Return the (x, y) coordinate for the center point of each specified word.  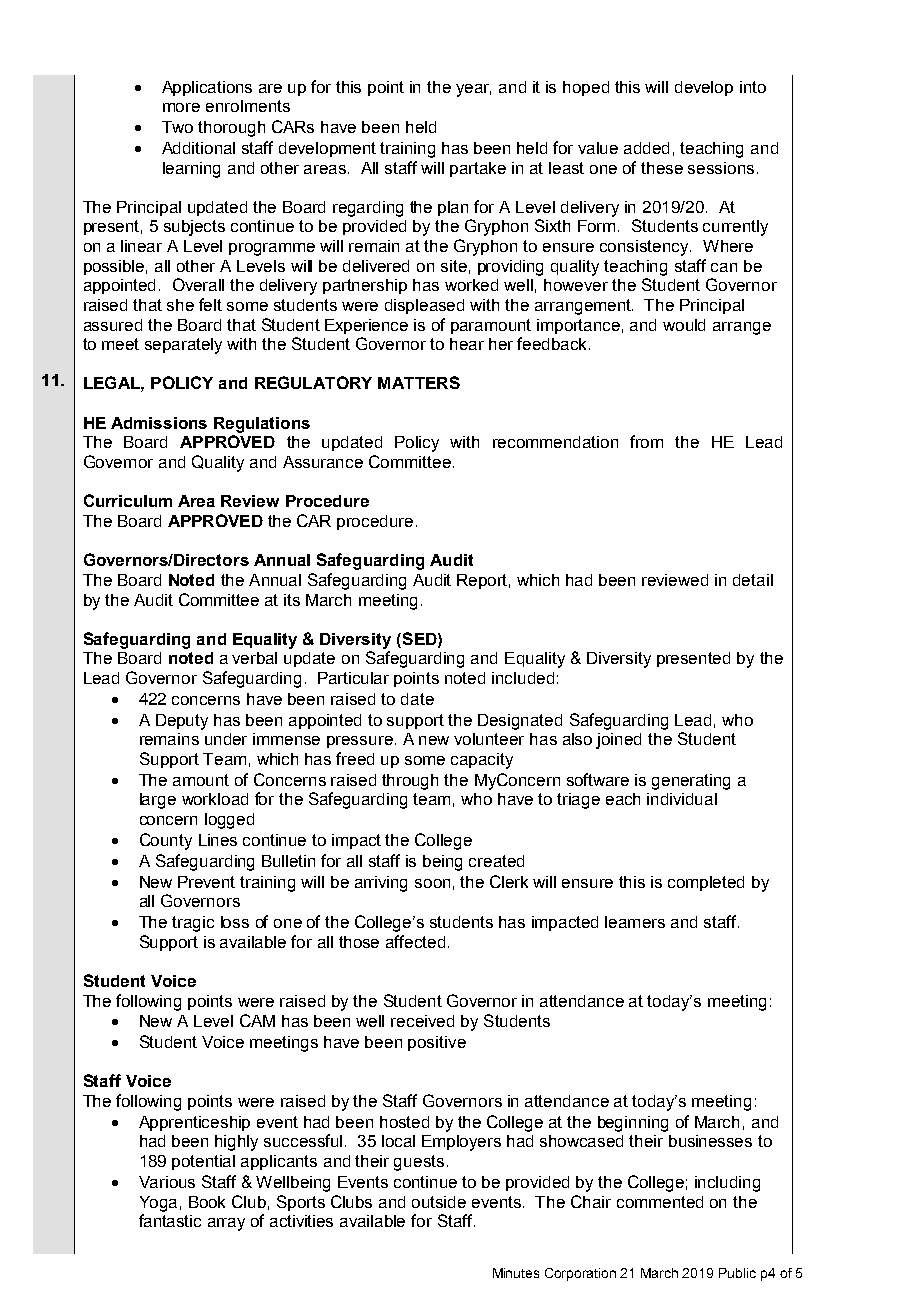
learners (635, 922)
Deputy (182, 722)
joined (618, 741)
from (646, 441)
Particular (353, 678)
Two (177, 127)
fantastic (170, 1220)
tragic (193, 924)
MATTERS (419, 382)
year (473, 90)
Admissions (159, 423)
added (646, 148)
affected (415, 941)
